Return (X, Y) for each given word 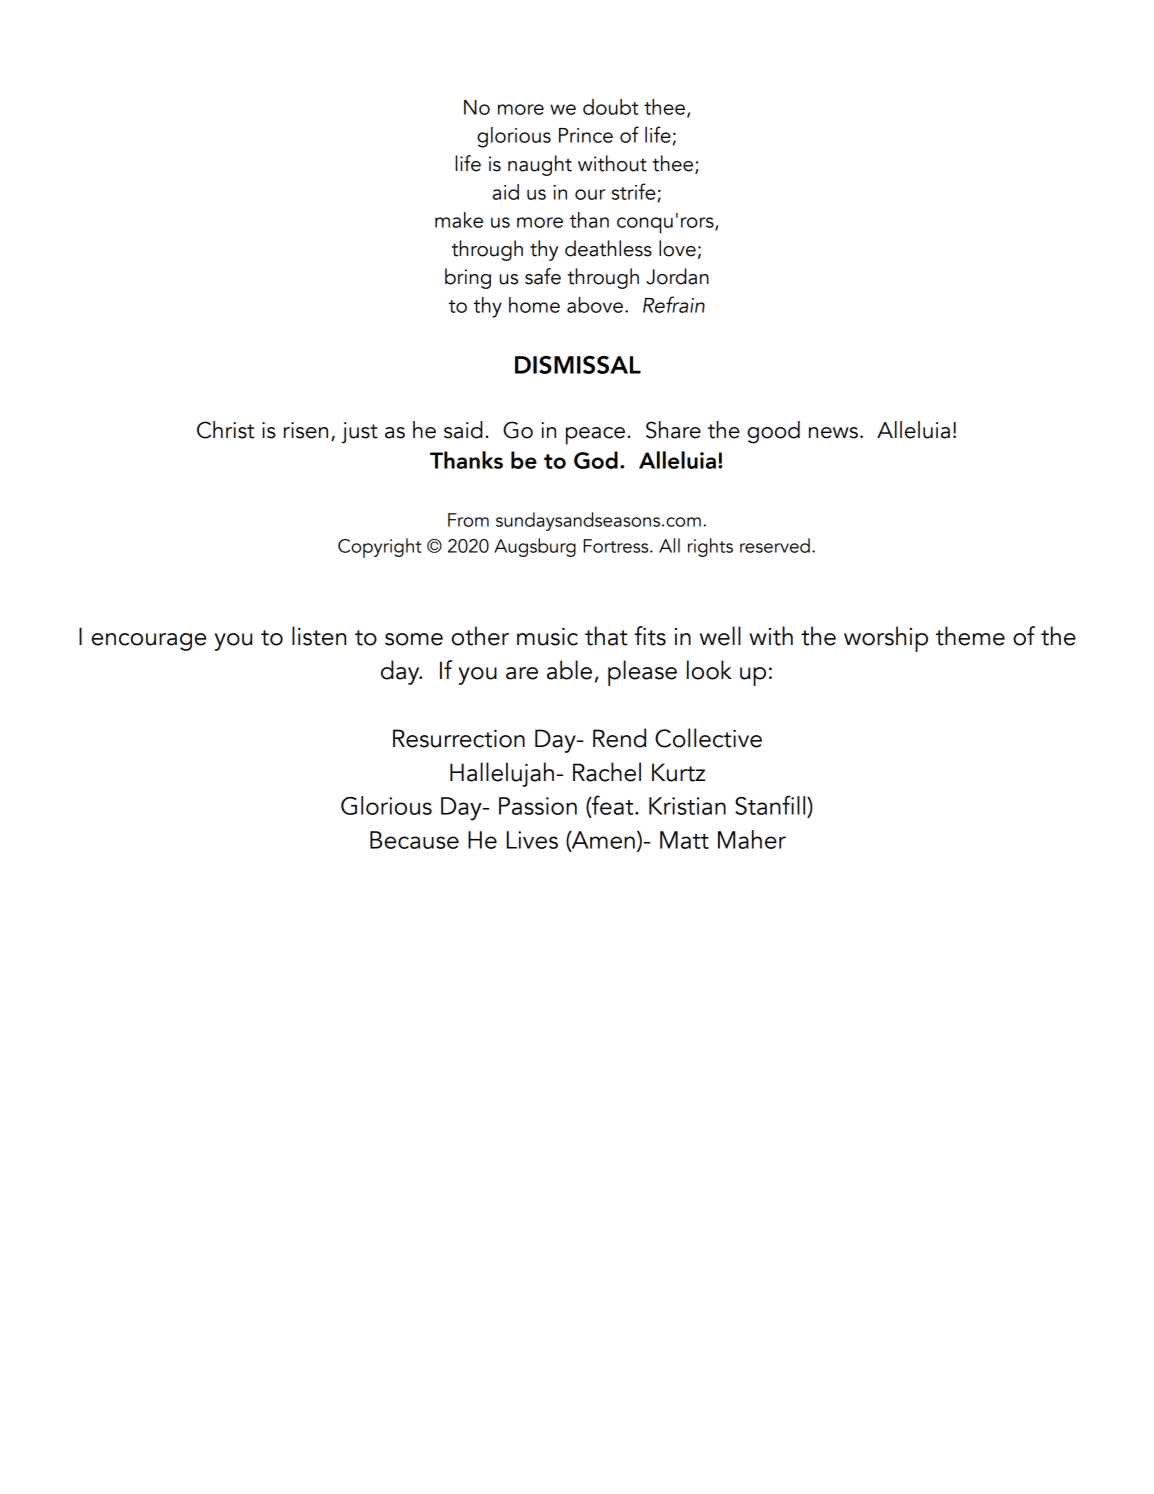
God (596, 460)
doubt (611, 107)
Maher (752, 839)
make (459, 220)
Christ (225, 430)
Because (414, 840)
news (833, 433)
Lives (532, 840)
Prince (586, 135)
